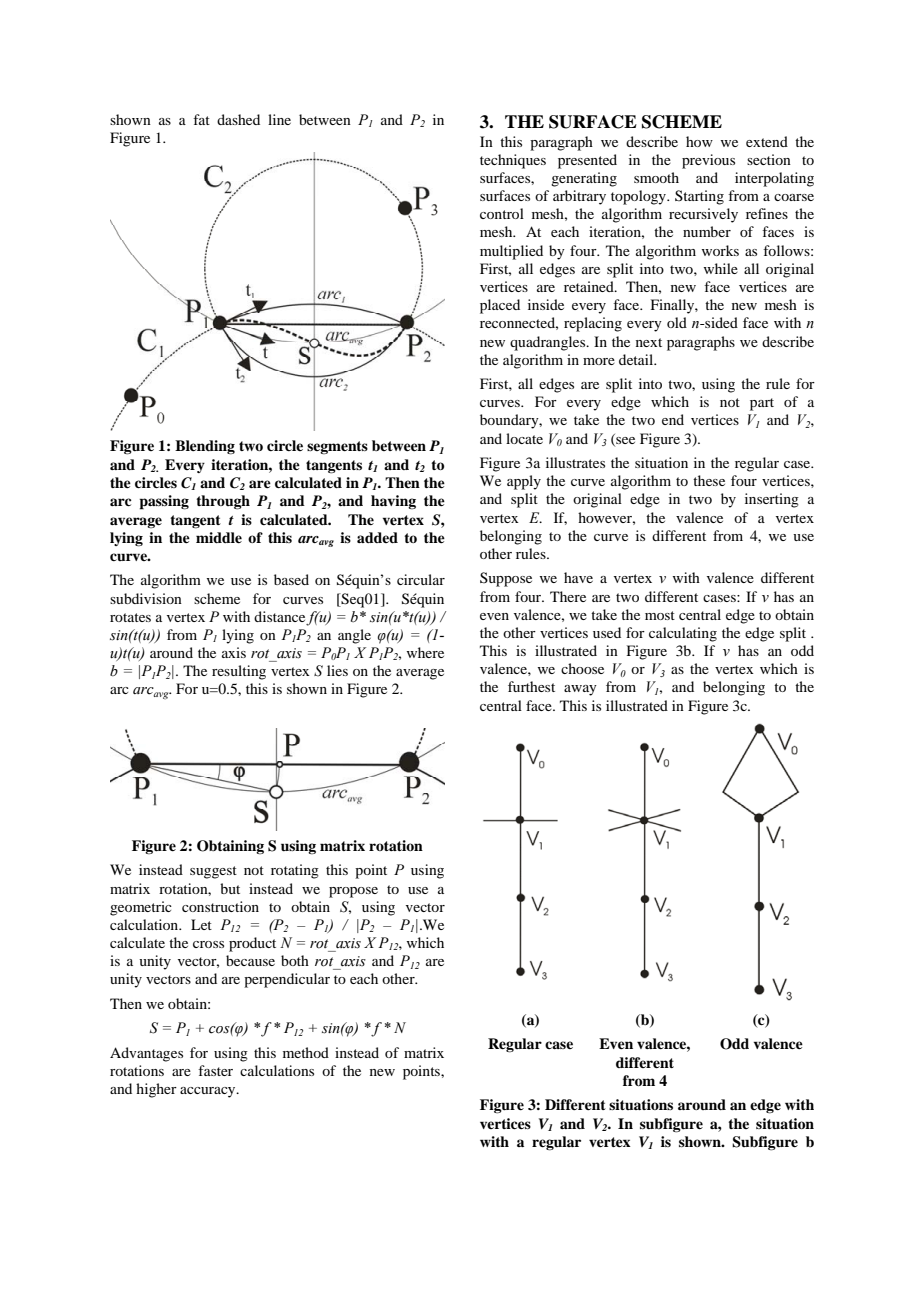  What do you see at coordinates (683, 634) in the page?
I see `calculating` at bounding box center [683, 634].
